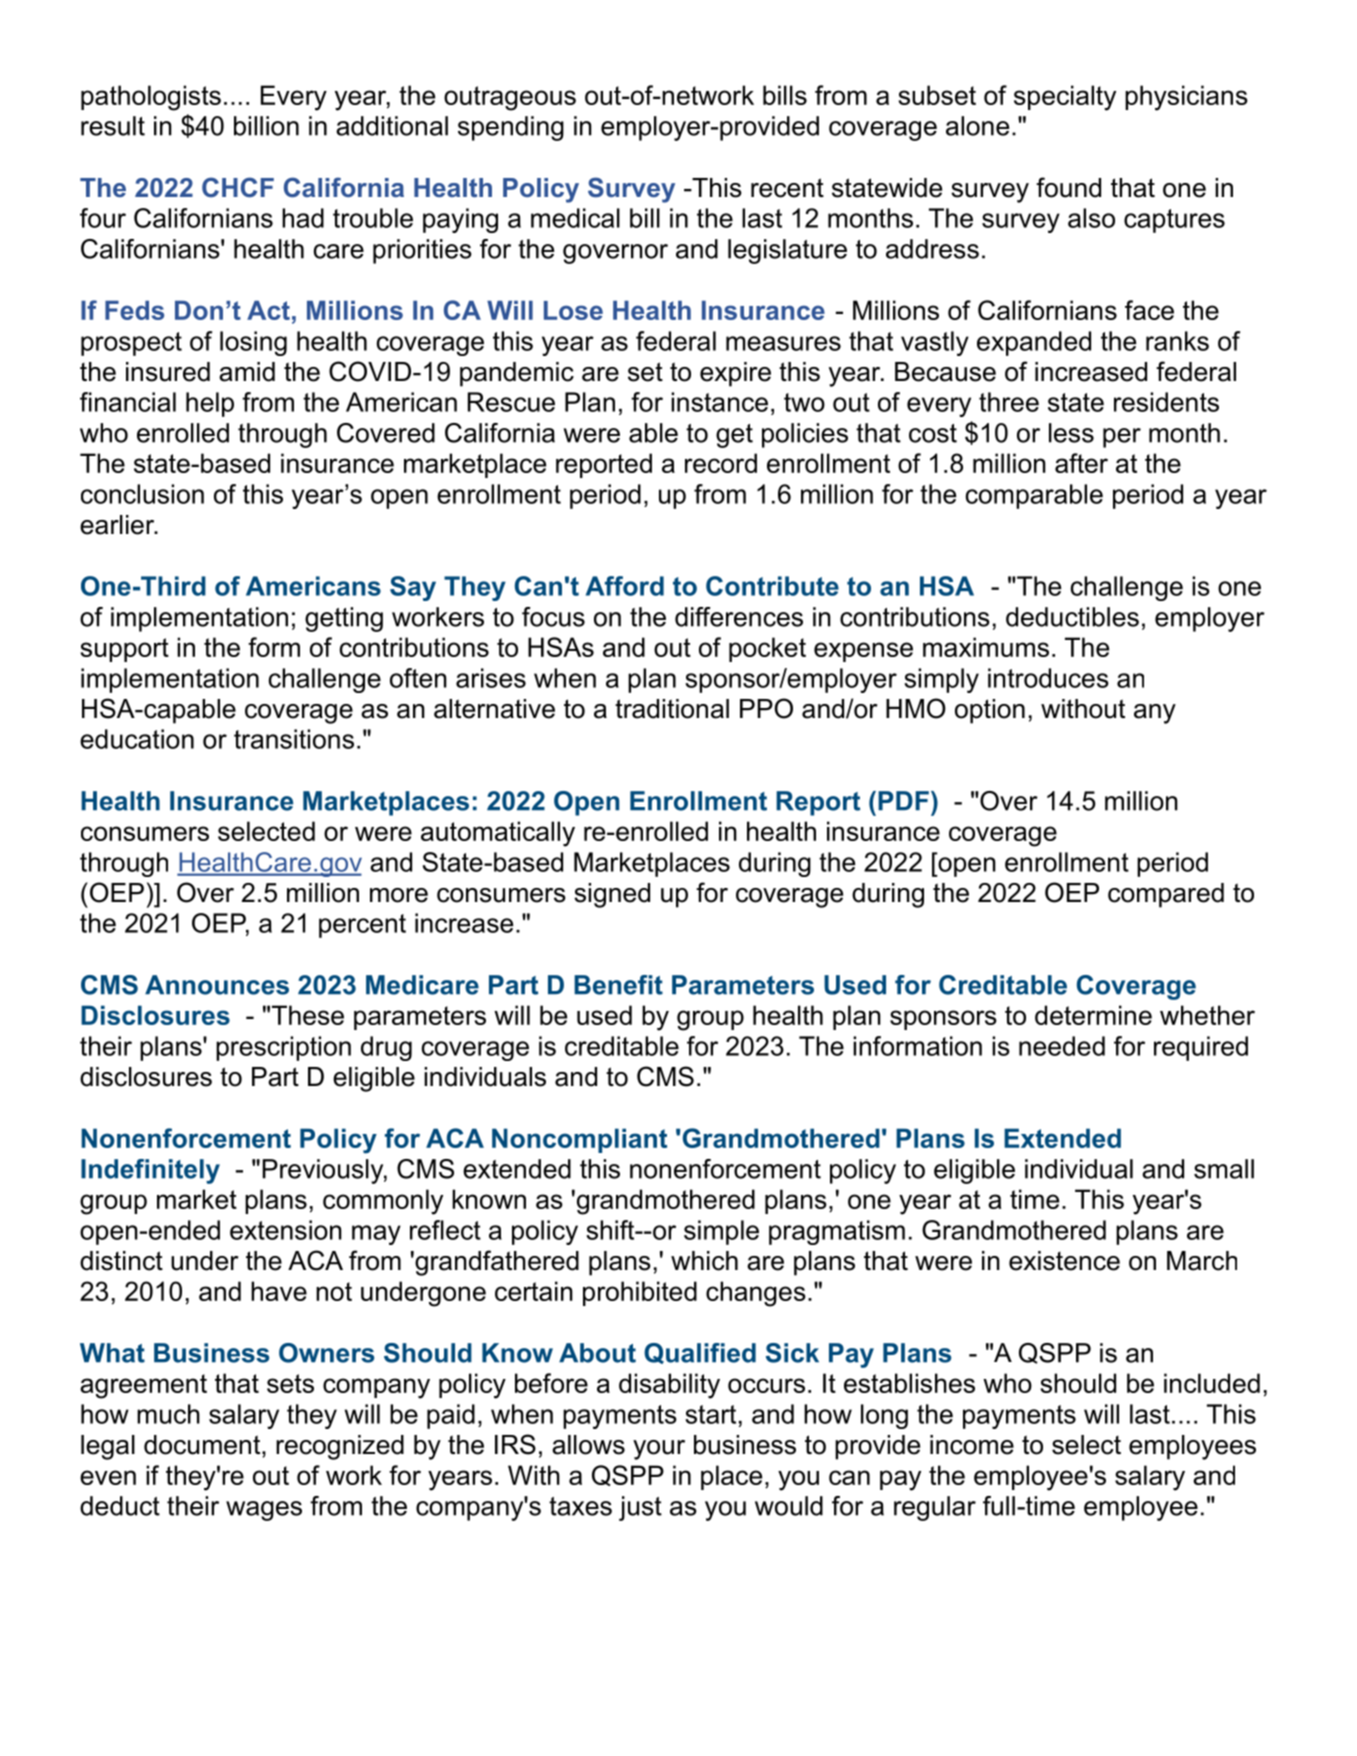 This screenshot has height=1756, width=1357. I want to click on income, so click(972, 1445).
